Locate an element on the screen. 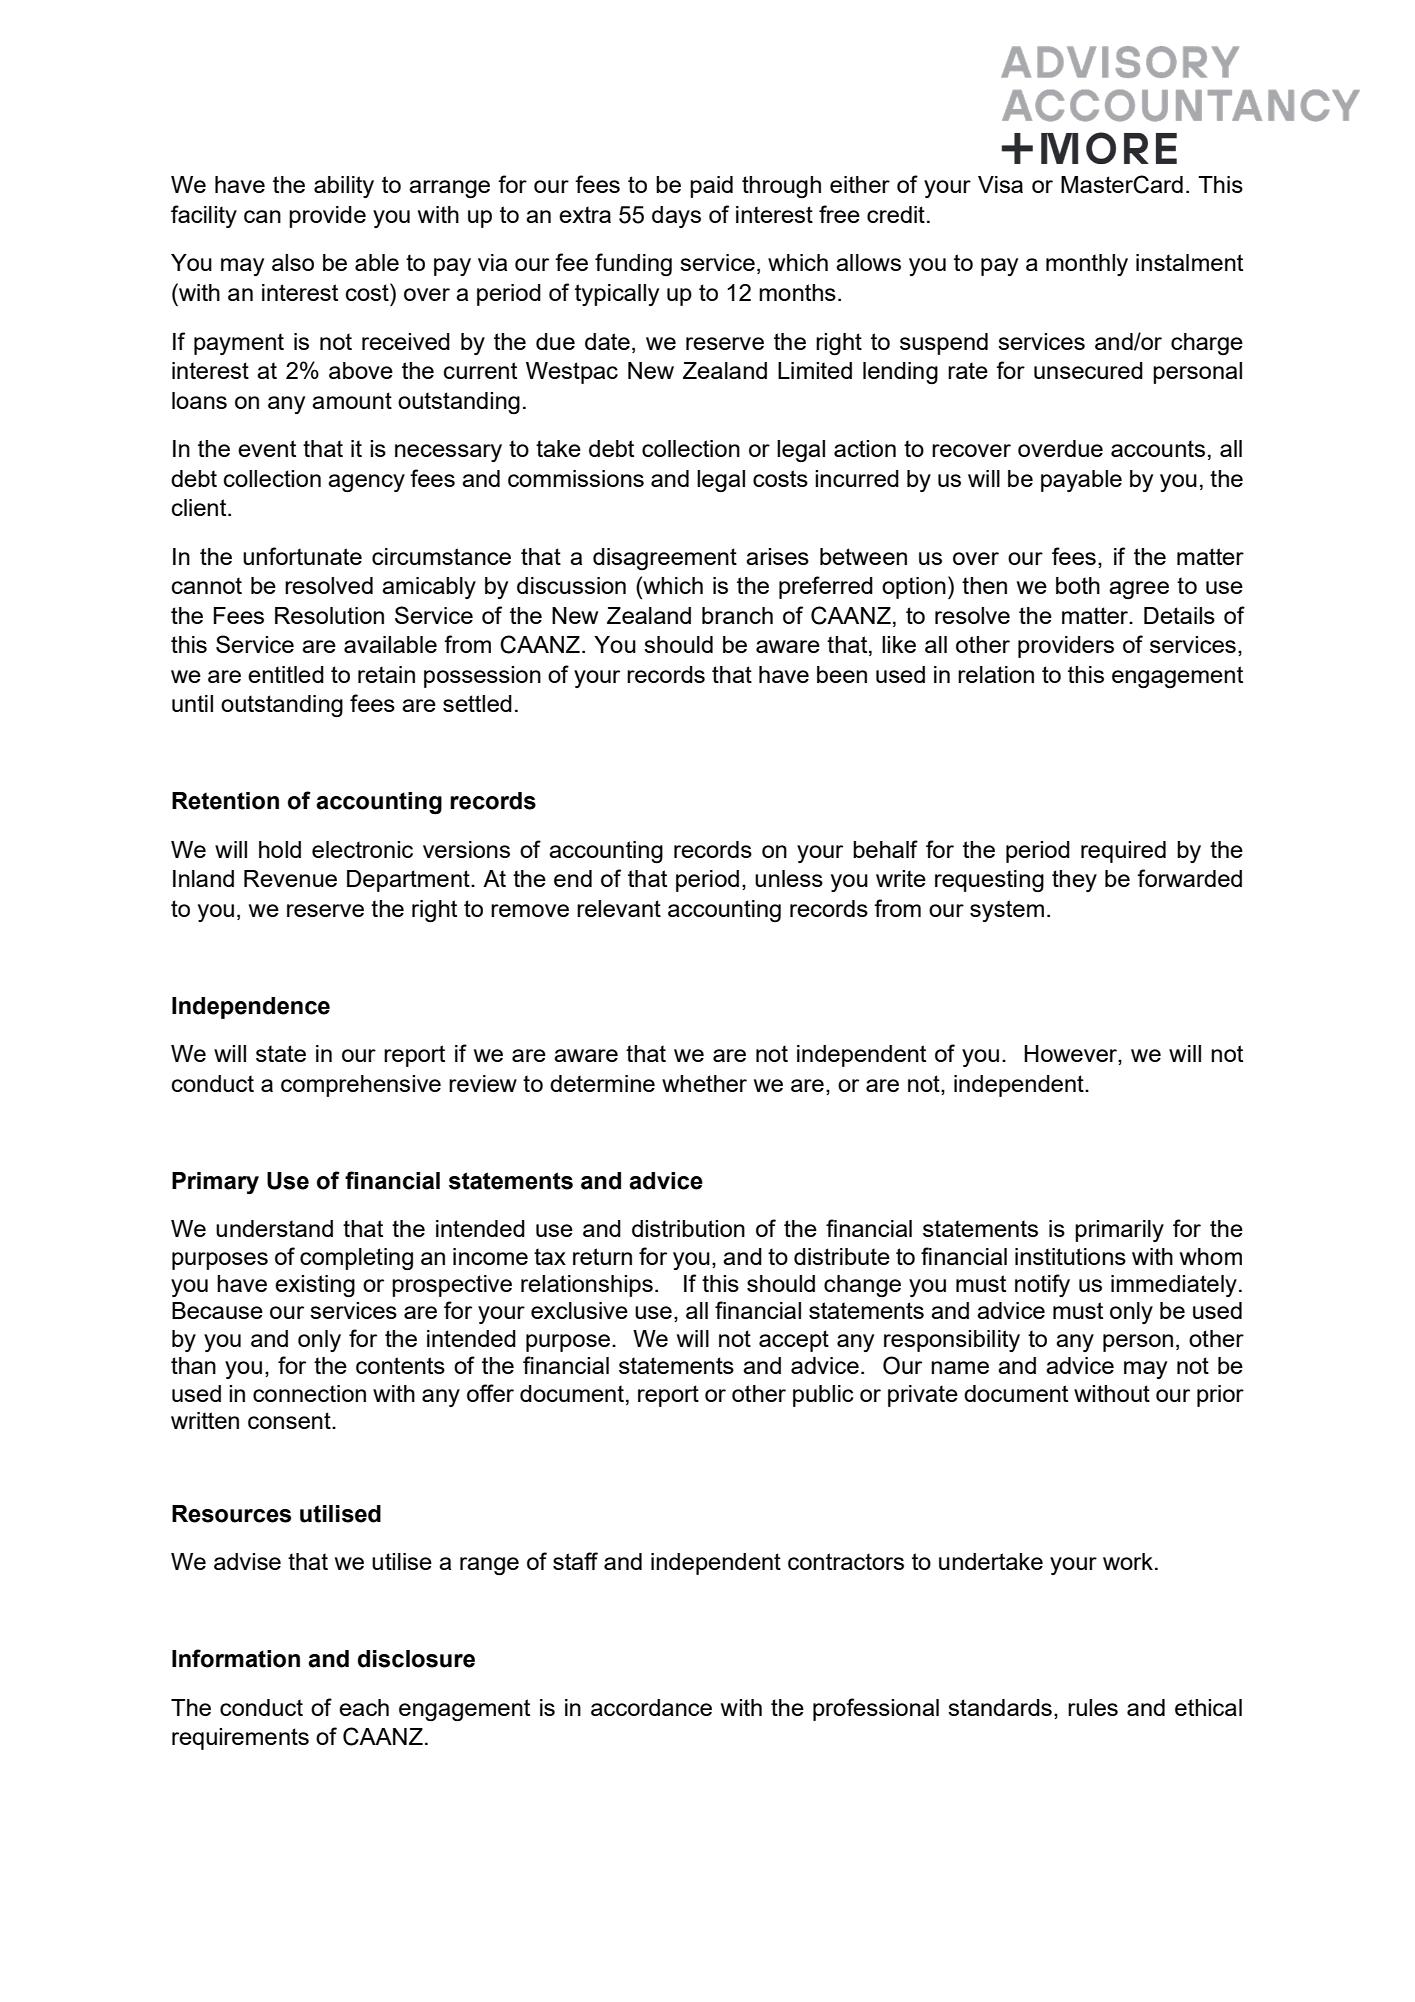 This screenshot has height=2002, width=1415. also is located at coordinates (293, 262).
